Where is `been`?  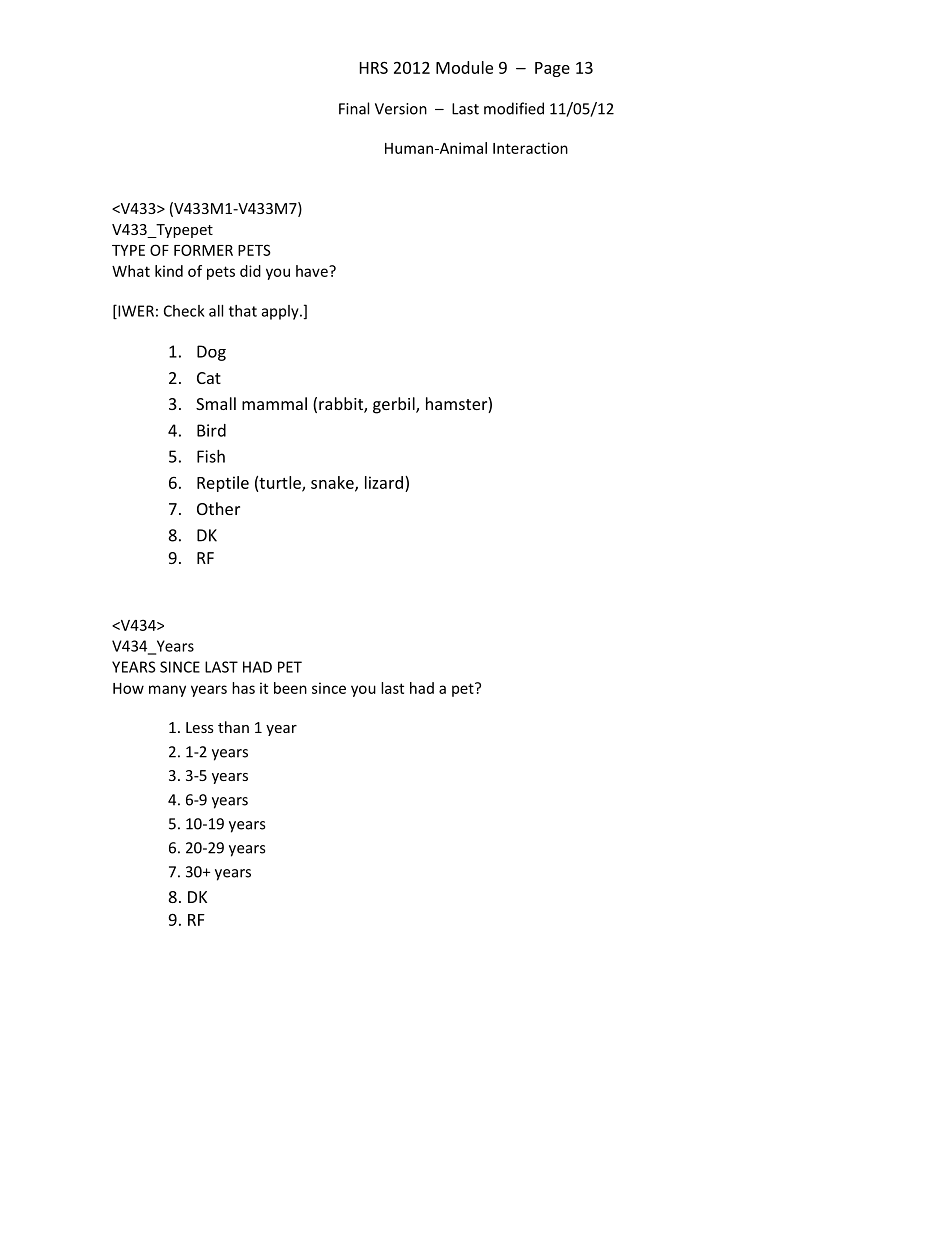 been is located at coordinates (290, 688).
